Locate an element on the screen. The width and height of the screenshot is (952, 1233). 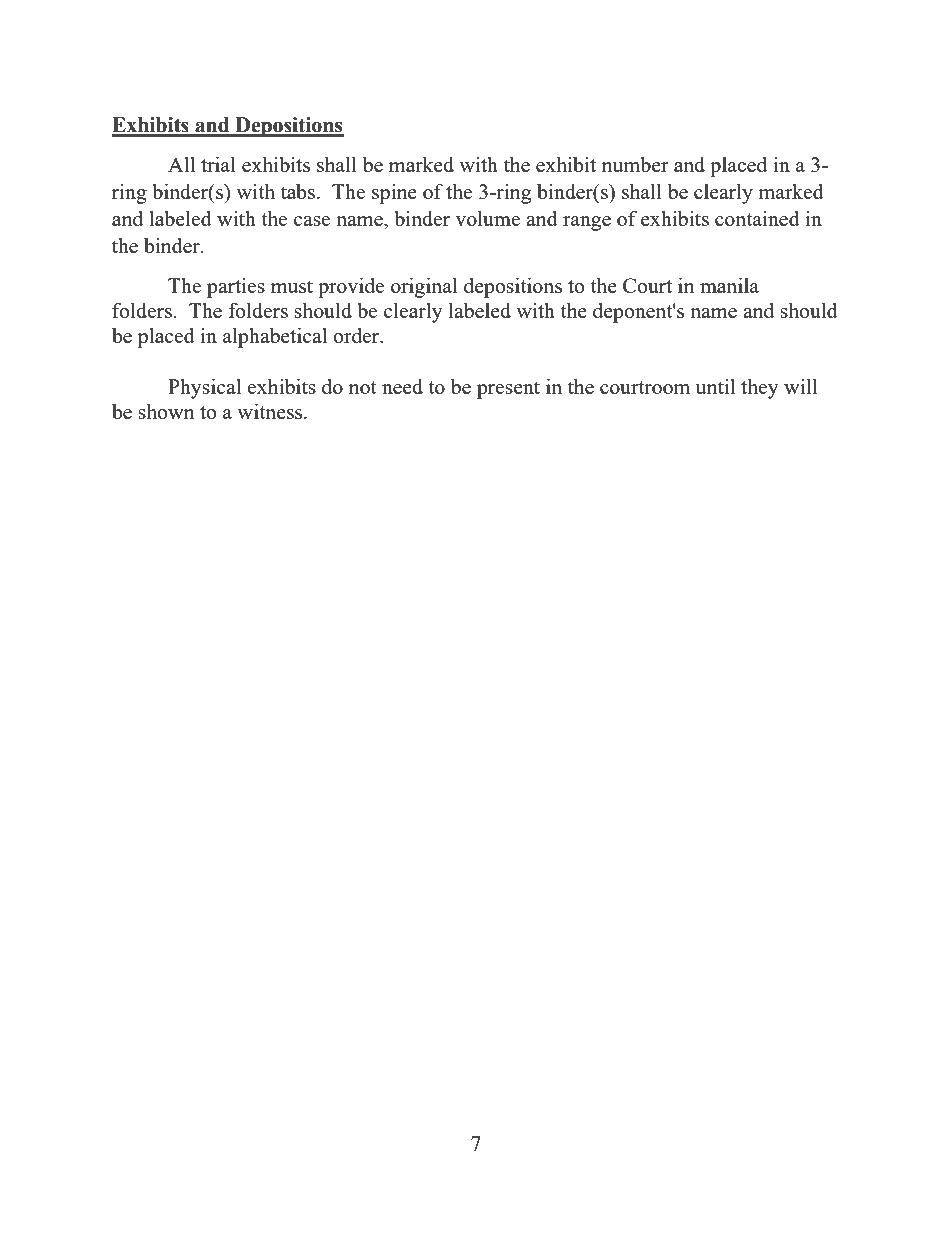
case is located at coordinates (312, 221).
